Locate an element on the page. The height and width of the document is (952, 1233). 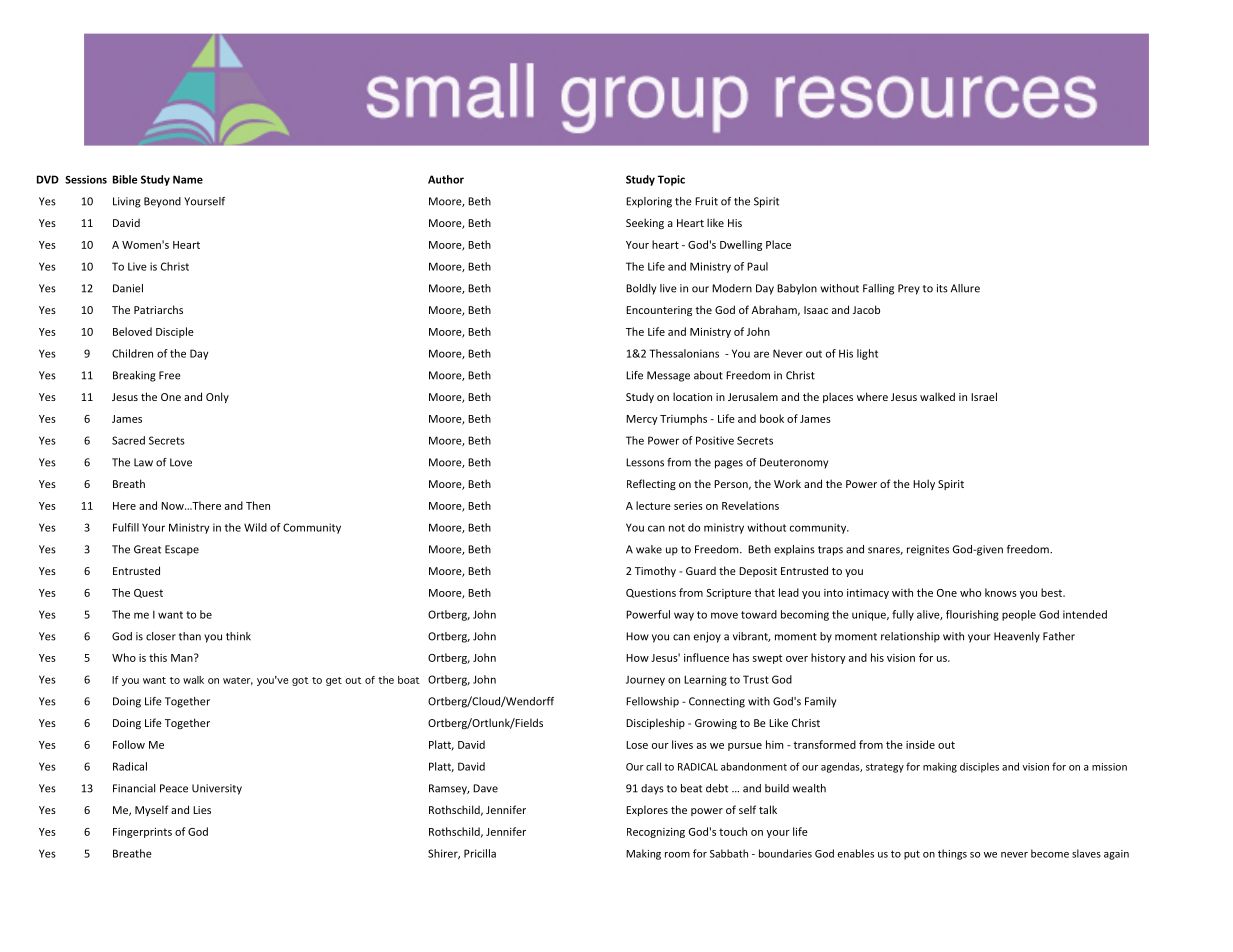
things is located at coordinates (952, 854).
